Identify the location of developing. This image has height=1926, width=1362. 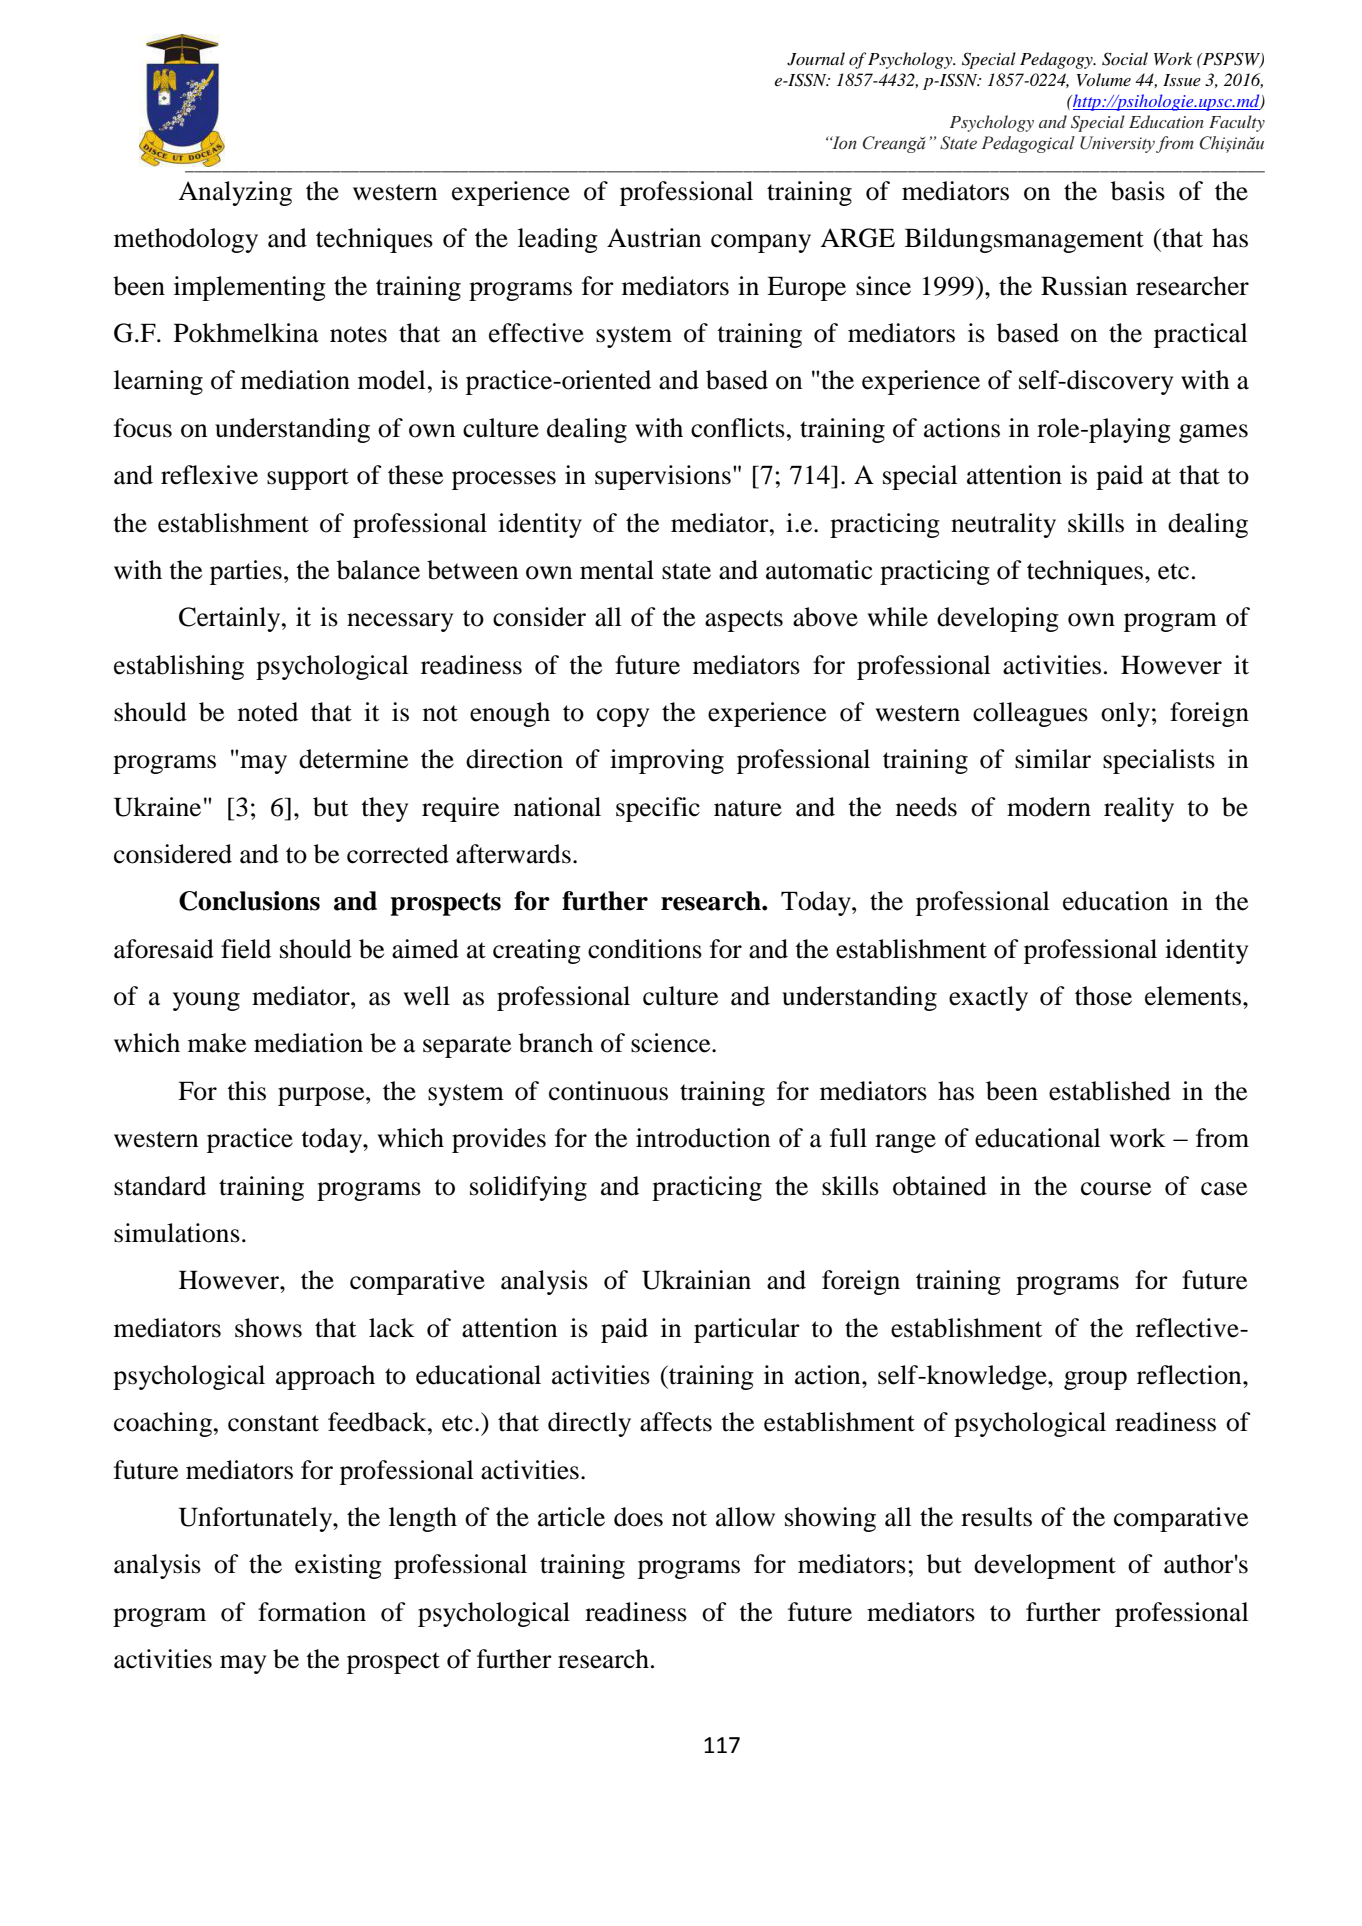
(998, 619).
